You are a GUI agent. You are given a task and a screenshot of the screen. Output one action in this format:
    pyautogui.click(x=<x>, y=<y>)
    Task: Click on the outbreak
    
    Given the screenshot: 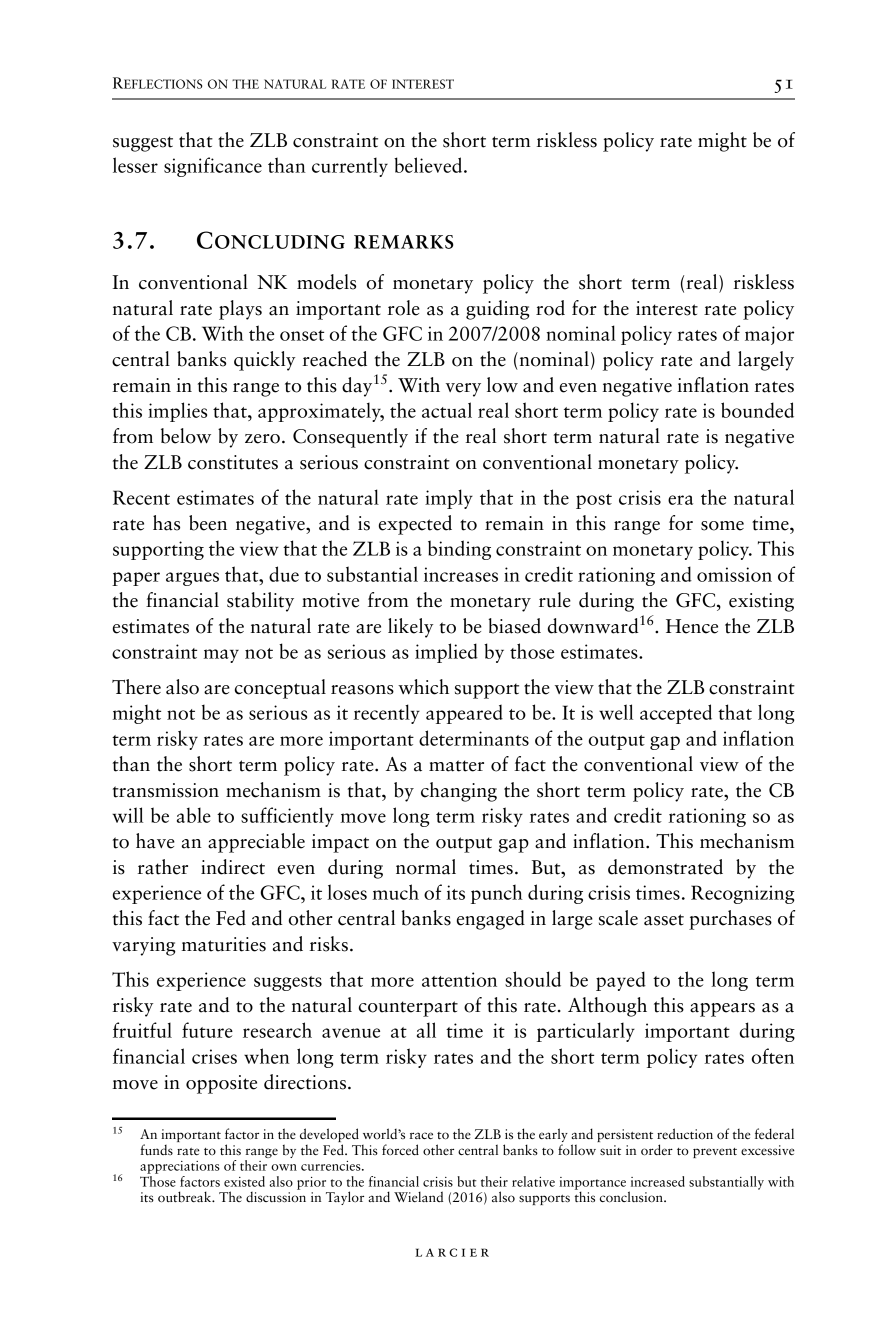 What is the action you would take?
    pyautogui.click(x=186, y=1197)
